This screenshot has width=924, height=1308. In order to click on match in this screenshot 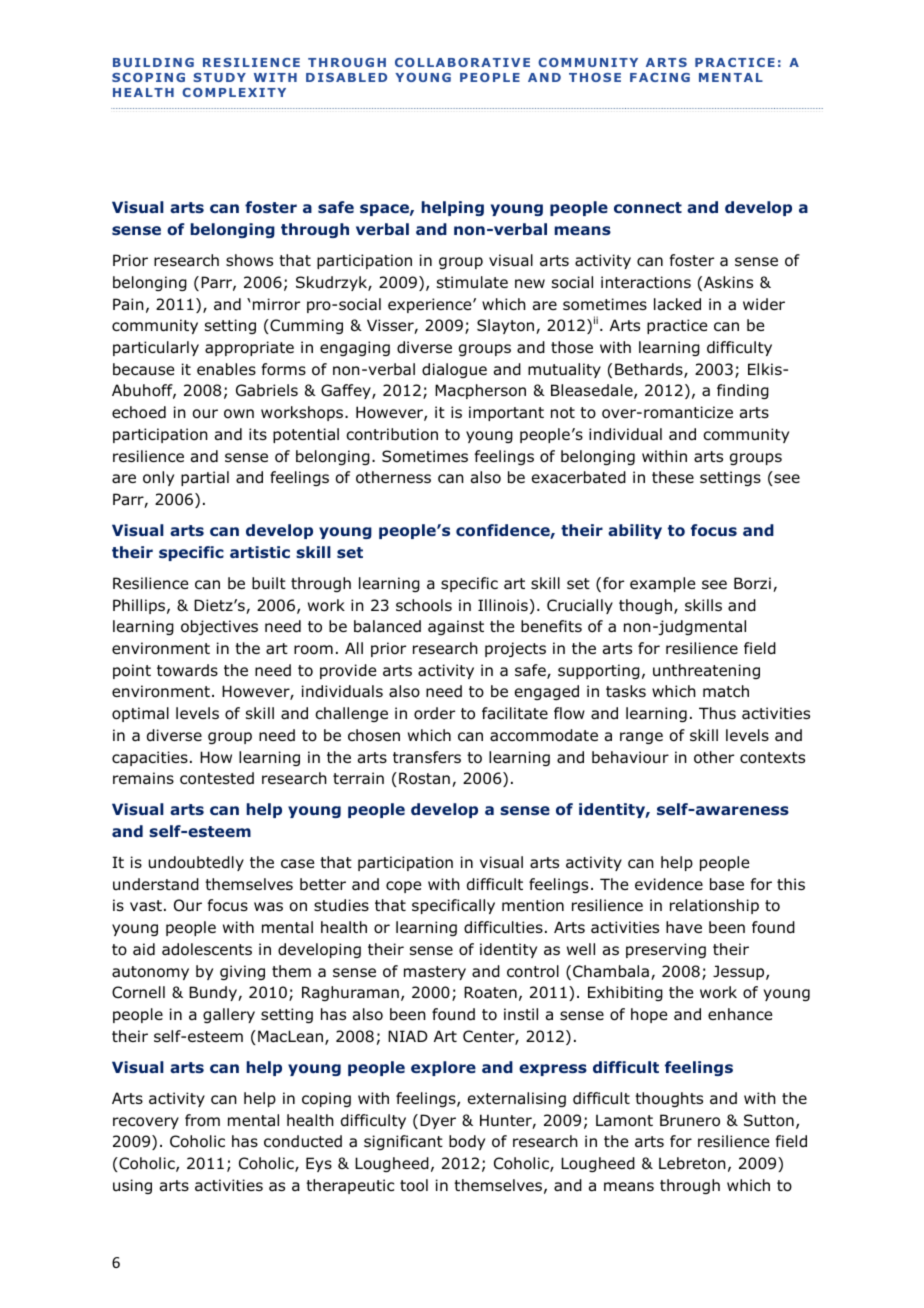, I will do `click(726, 691)`.
